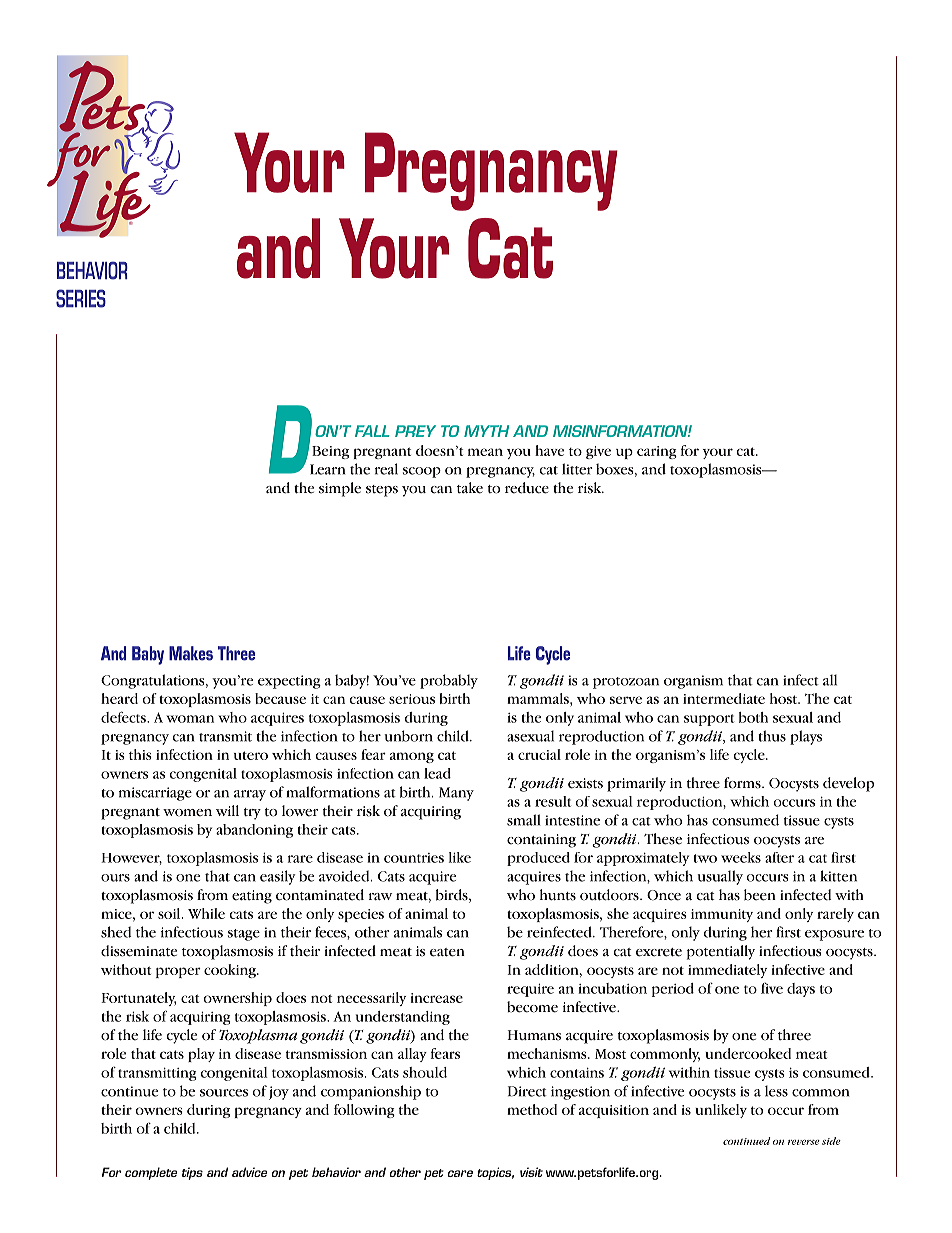  Describe the element at coordinates (657, 452) in the page. I see `caring` at that location.
